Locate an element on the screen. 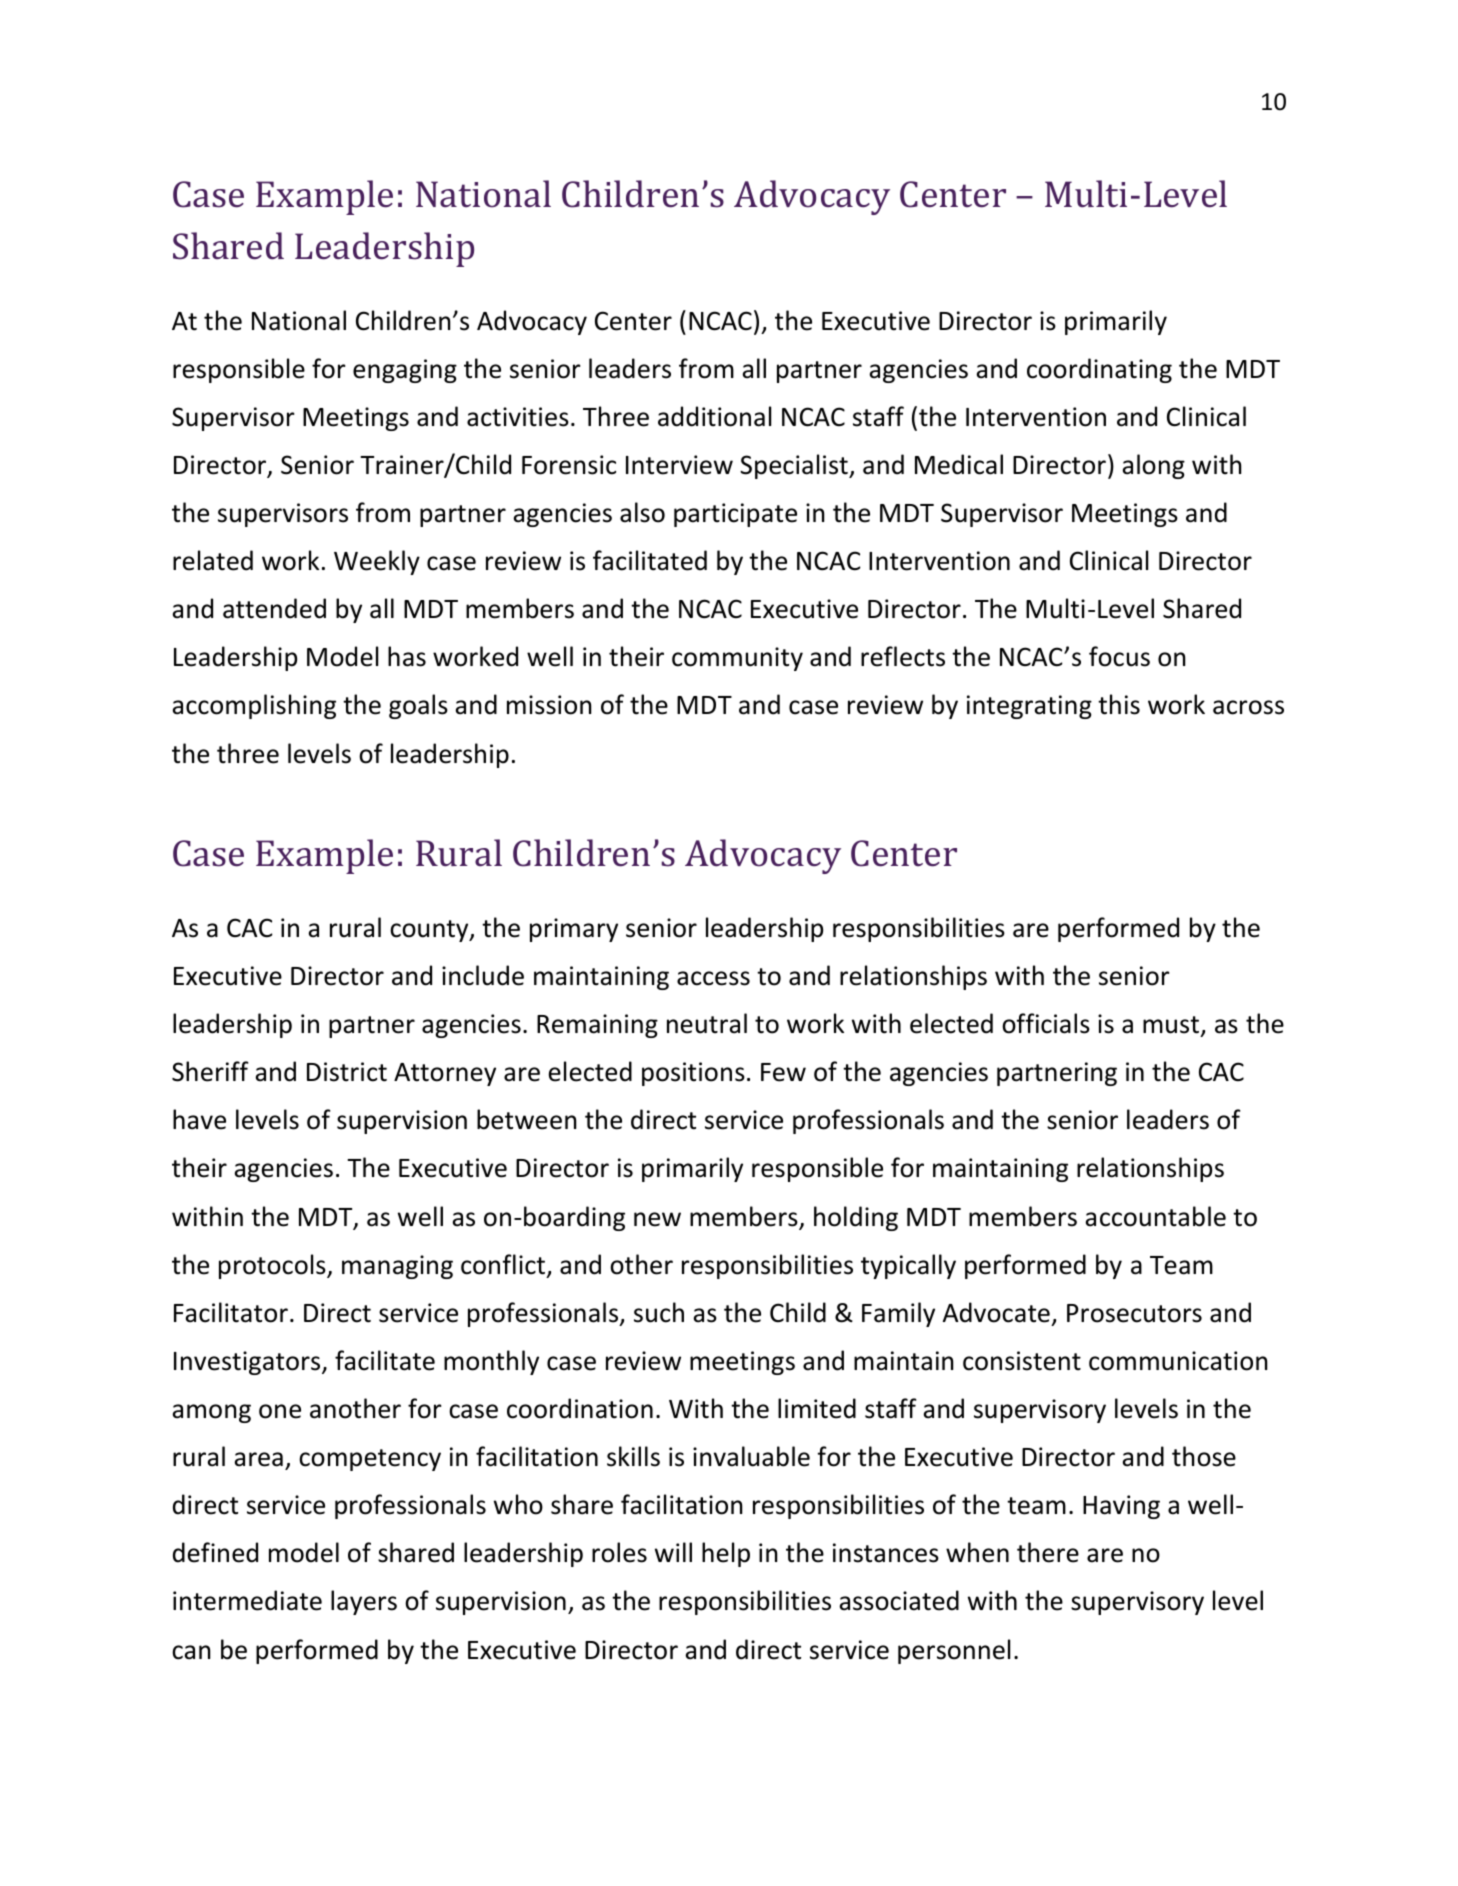 Image resolution: width=1458 pixels, height=1886 pixels. District is located at coordinates (347, 1072).
